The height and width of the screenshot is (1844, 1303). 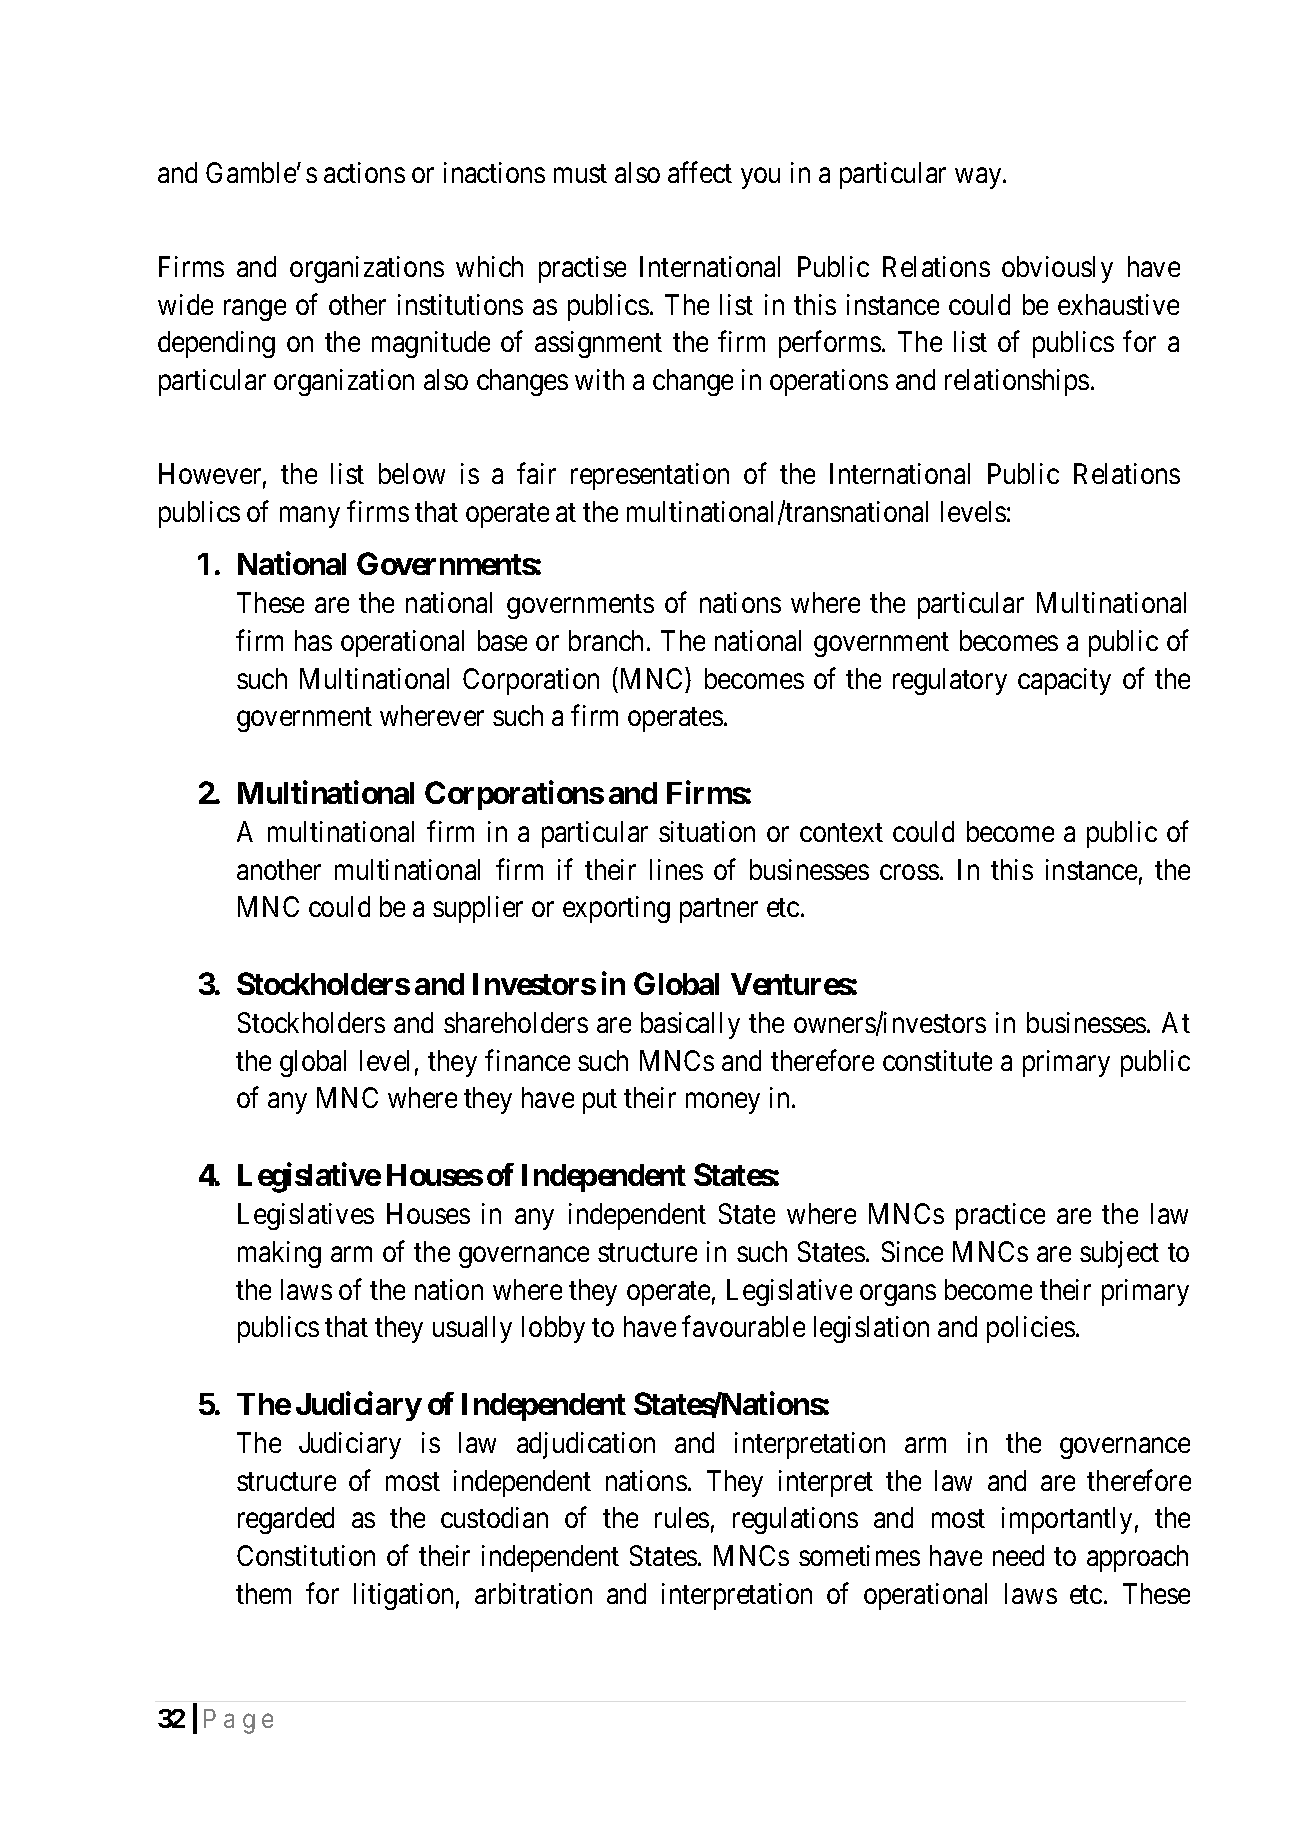 I want to click on practice, so click(x=1000, y=1216).
